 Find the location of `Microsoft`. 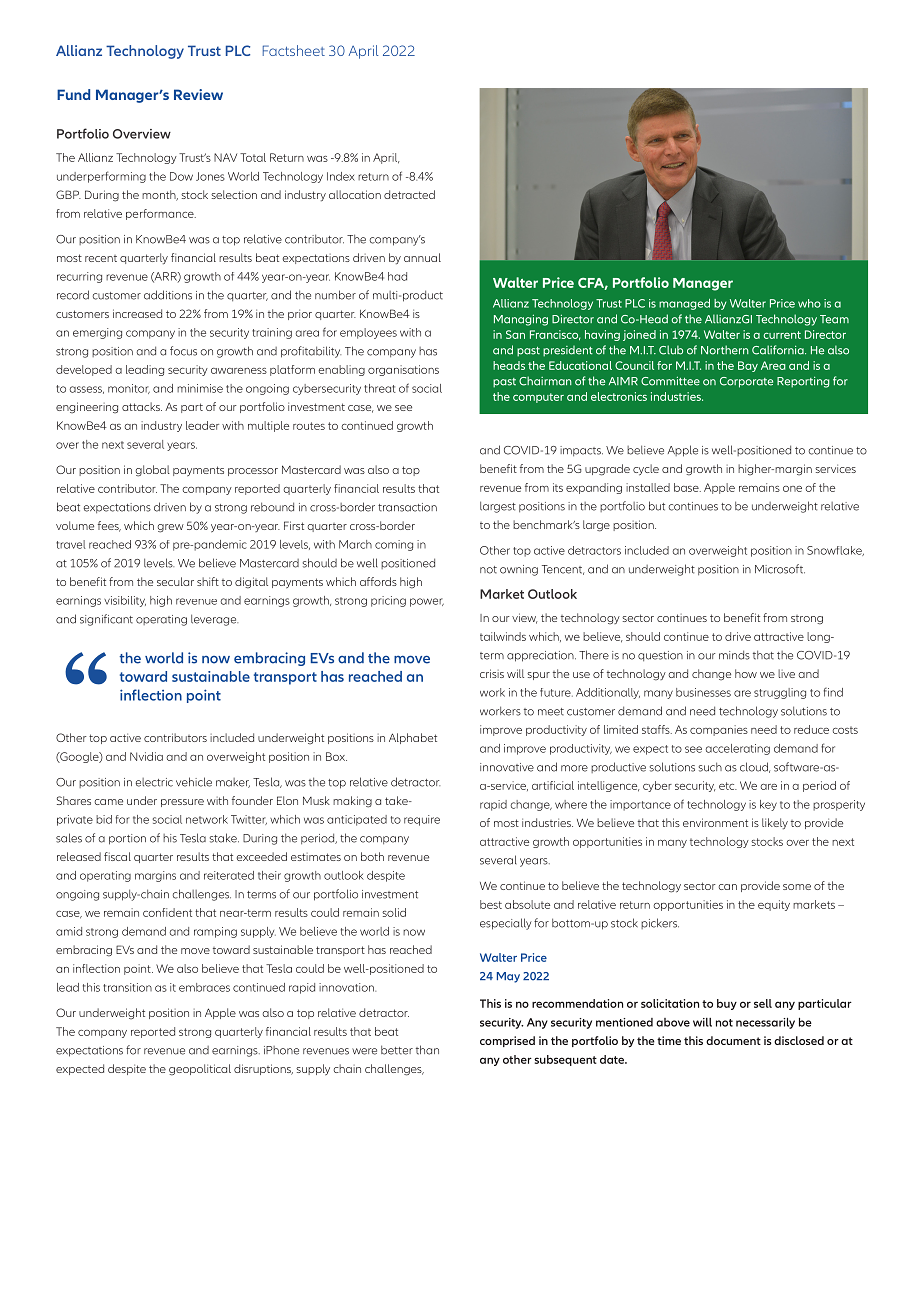

Microsoft is located at coordinates (780, 569).
